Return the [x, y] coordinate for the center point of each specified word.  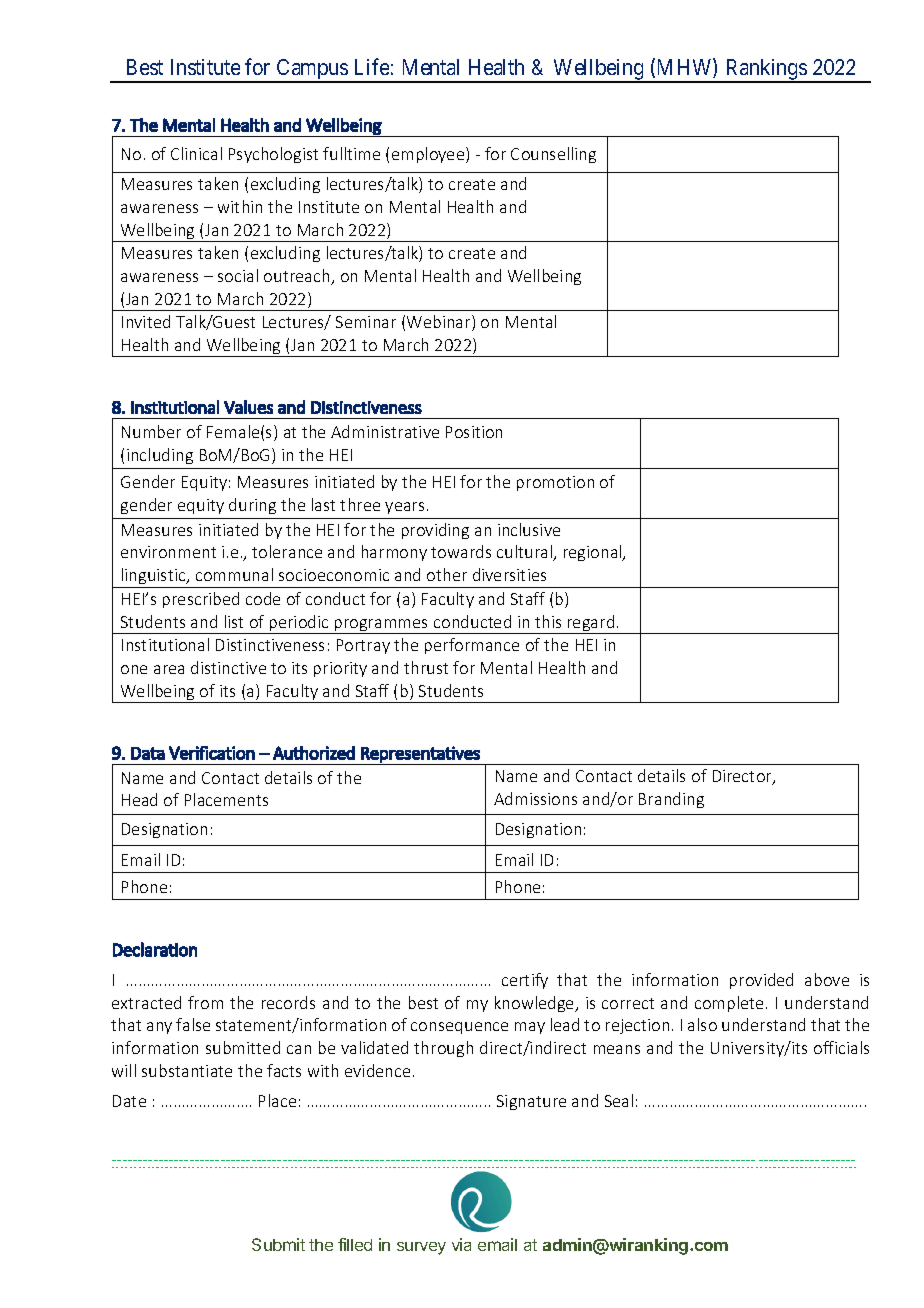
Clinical [196, 153]
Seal [619, 1100]
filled [355, 1244]
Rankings [766, 71]
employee [429, 155]
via [461, 1244]
